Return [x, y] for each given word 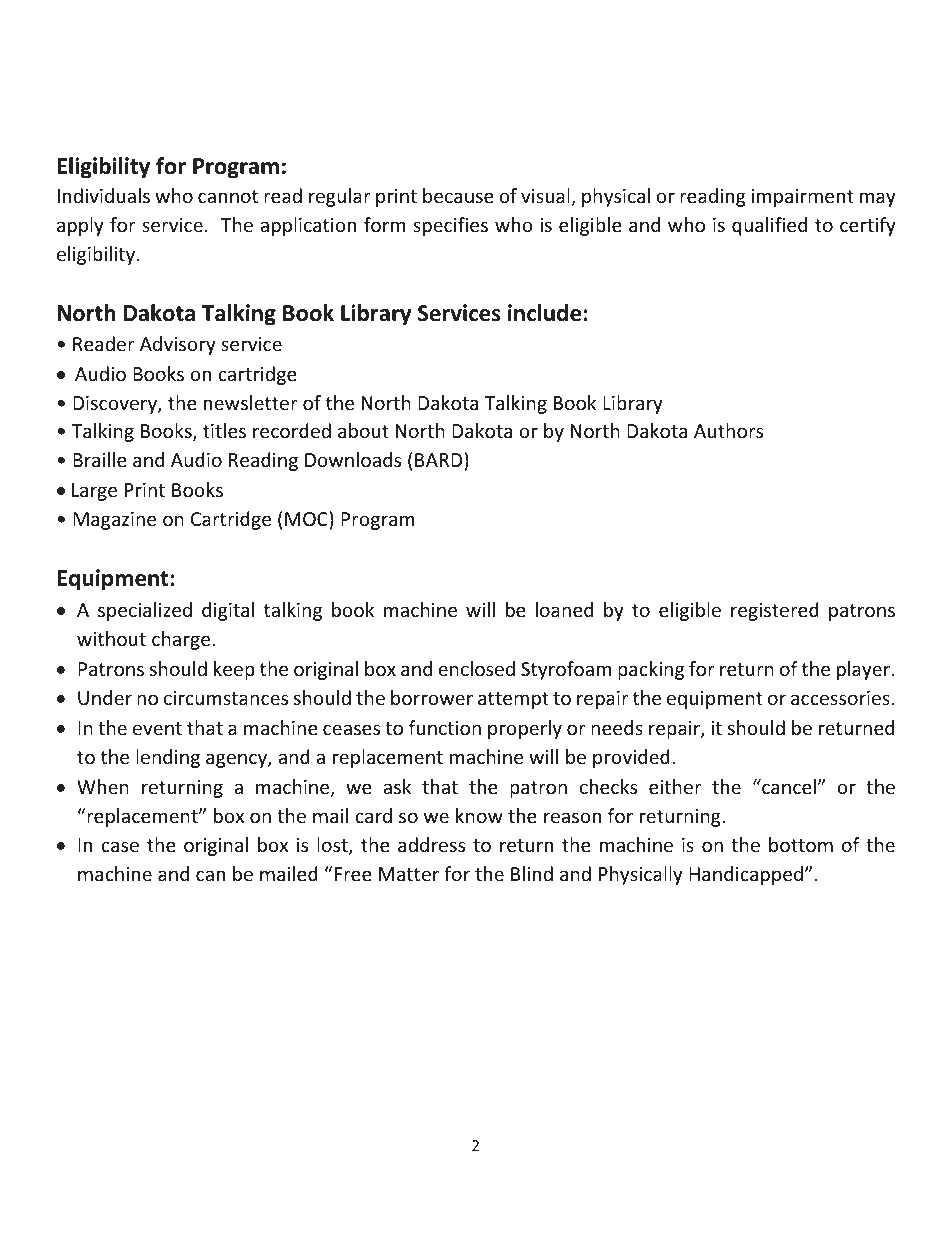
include [544, 313]
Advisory [178, 345]
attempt [513, 700]
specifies [450, 226]
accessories [840, 698]
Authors [728, 430]
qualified [769, 226]
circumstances [226, 698]
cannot [228, 196]
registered [775, 611]
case [120, 846]
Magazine [114, 521]
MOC [307, 518]
